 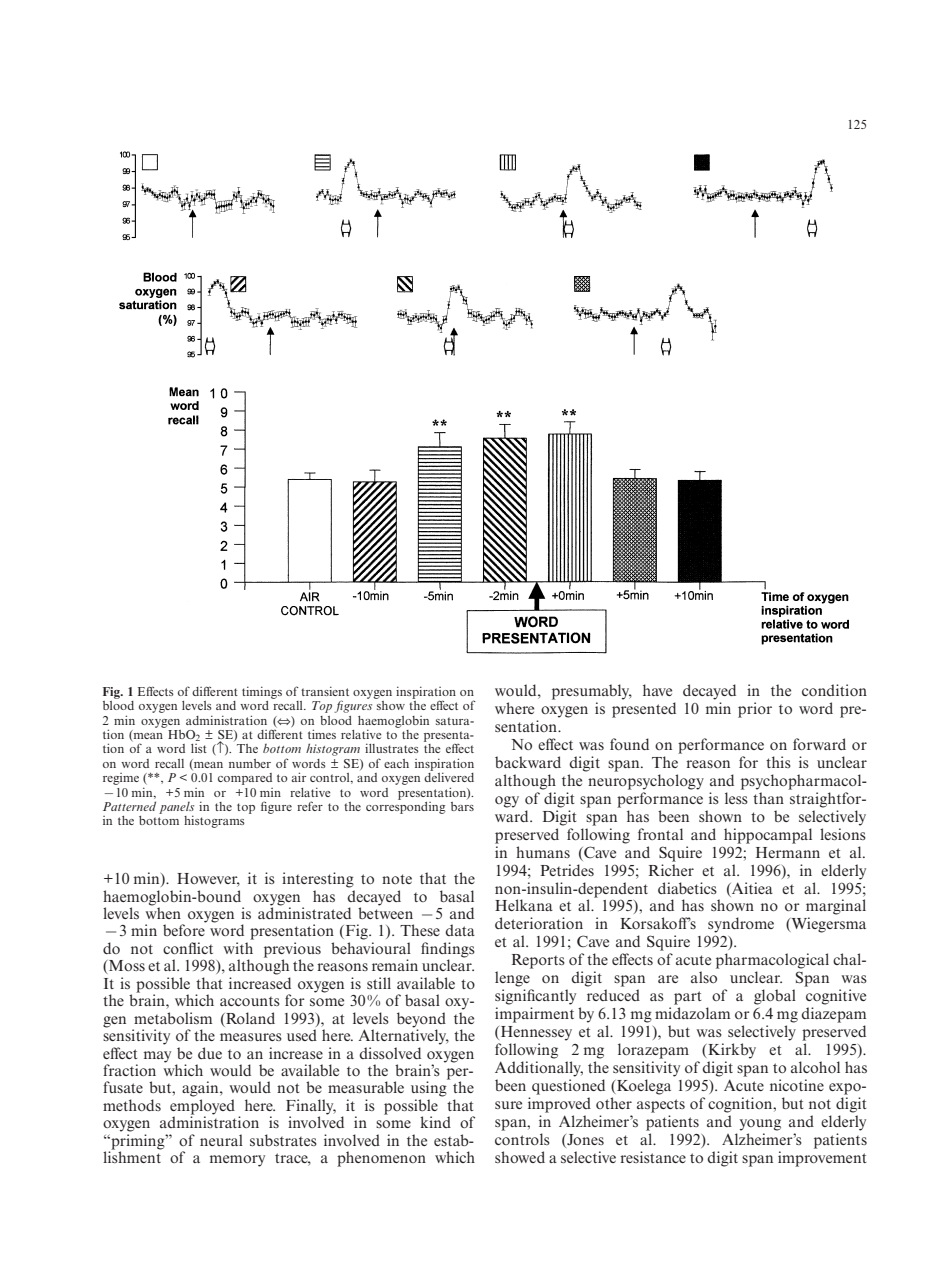 What do you see at coordinates (833, 1015) in the page?
I see `diazepam` at bounding box center [833, 1015].
